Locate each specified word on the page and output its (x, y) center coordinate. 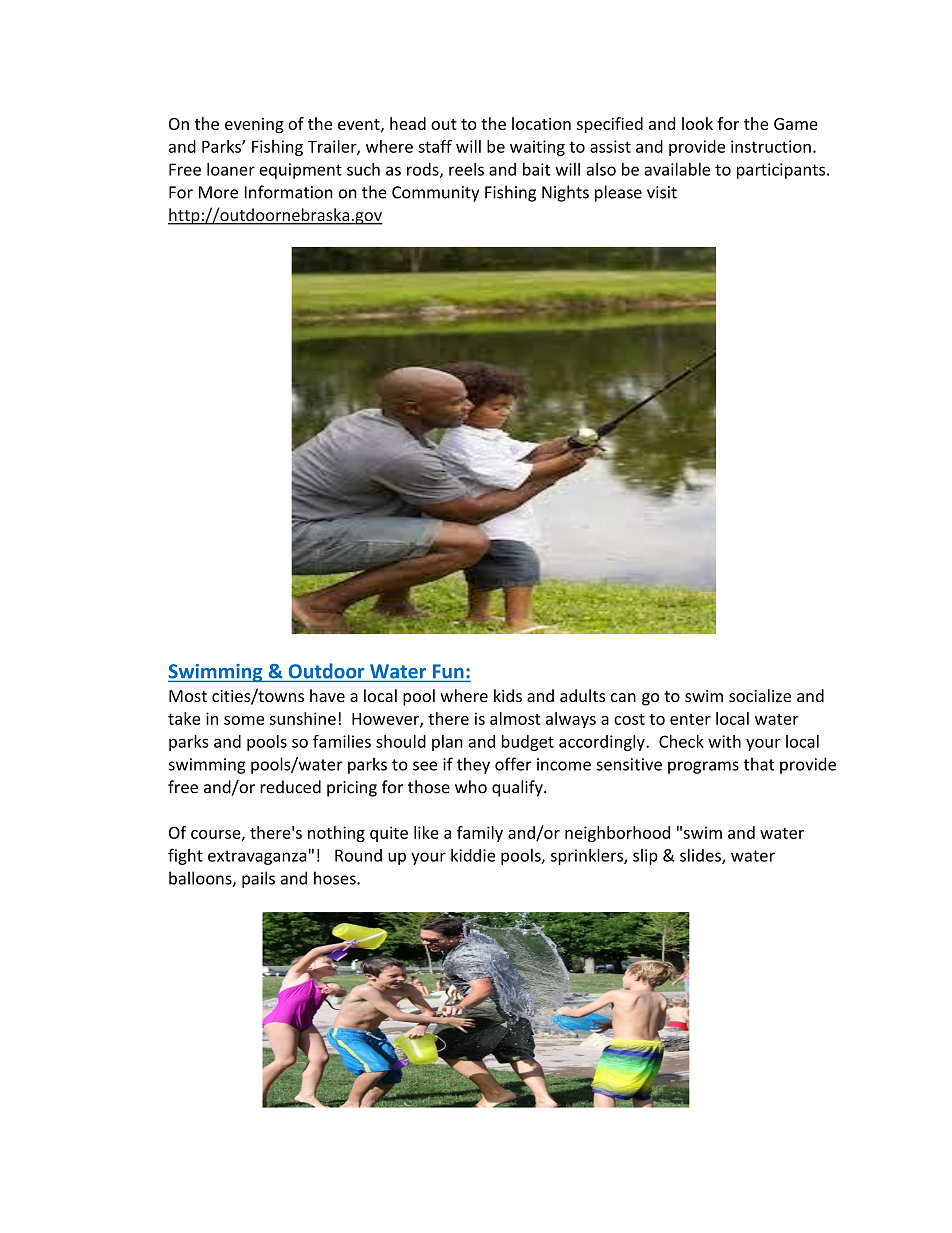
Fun (448, 671)
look (697, 123)
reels (466, 169)
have (327, 695)
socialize (760, 695)
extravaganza (257, 857)
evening (254, 125)
